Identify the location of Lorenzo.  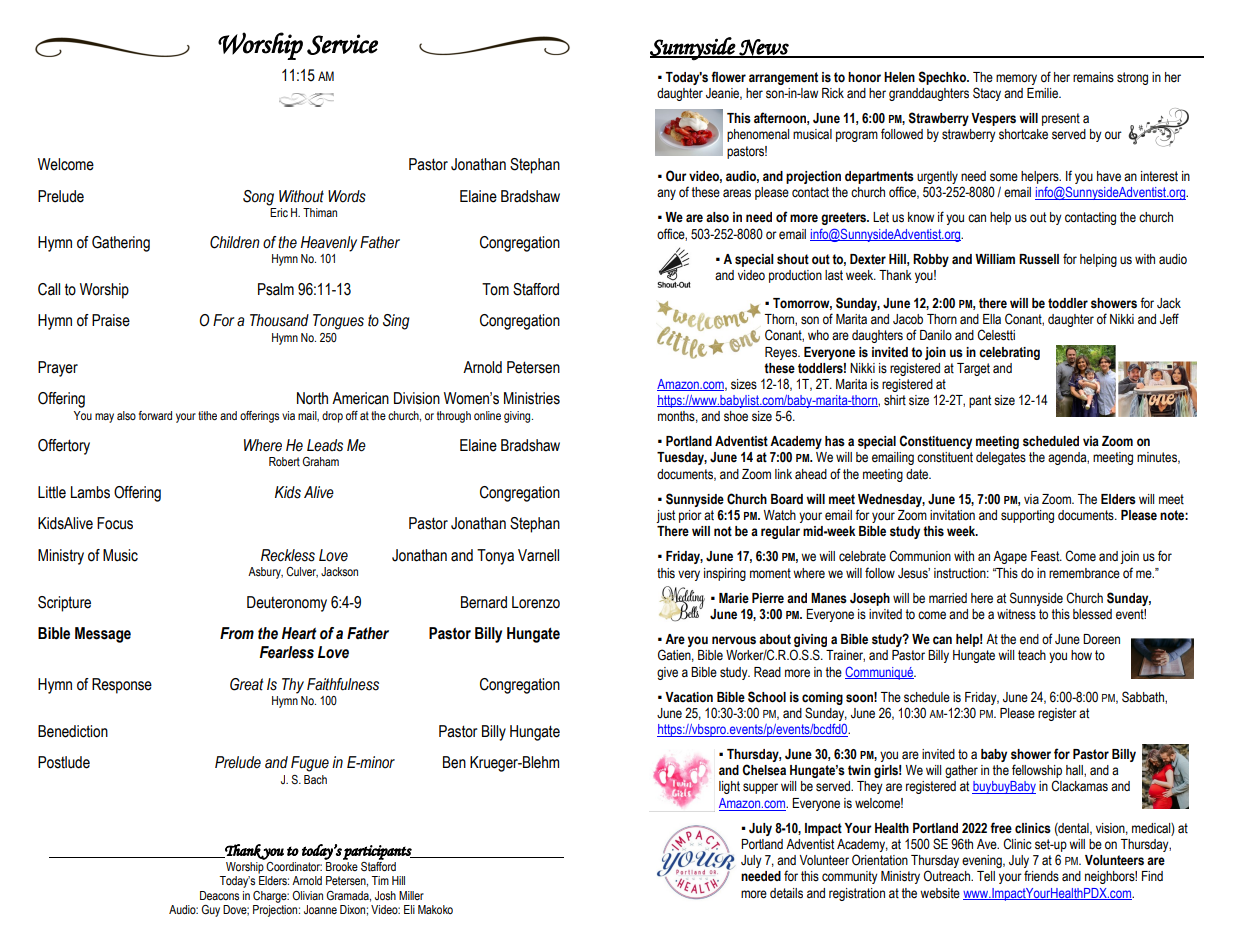
(536, 602).
